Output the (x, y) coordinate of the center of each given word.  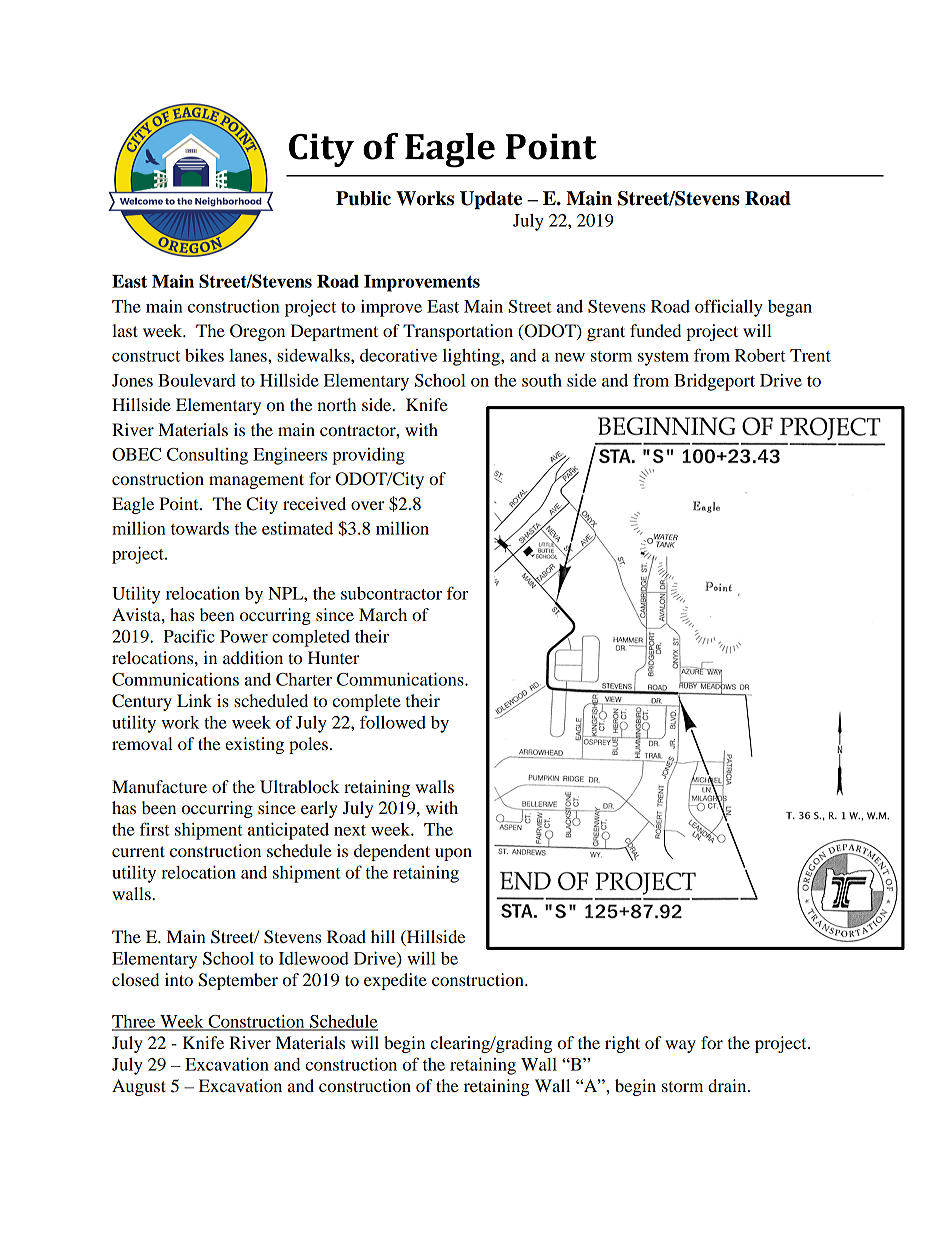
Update (491, 200)
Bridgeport (714, 382)
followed (393, 722)
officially (729, 308)
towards (200, 528)
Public (363, 198)
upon (453, 854)
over (368, 505)
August (139, 1087)
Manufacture (159, 786)
